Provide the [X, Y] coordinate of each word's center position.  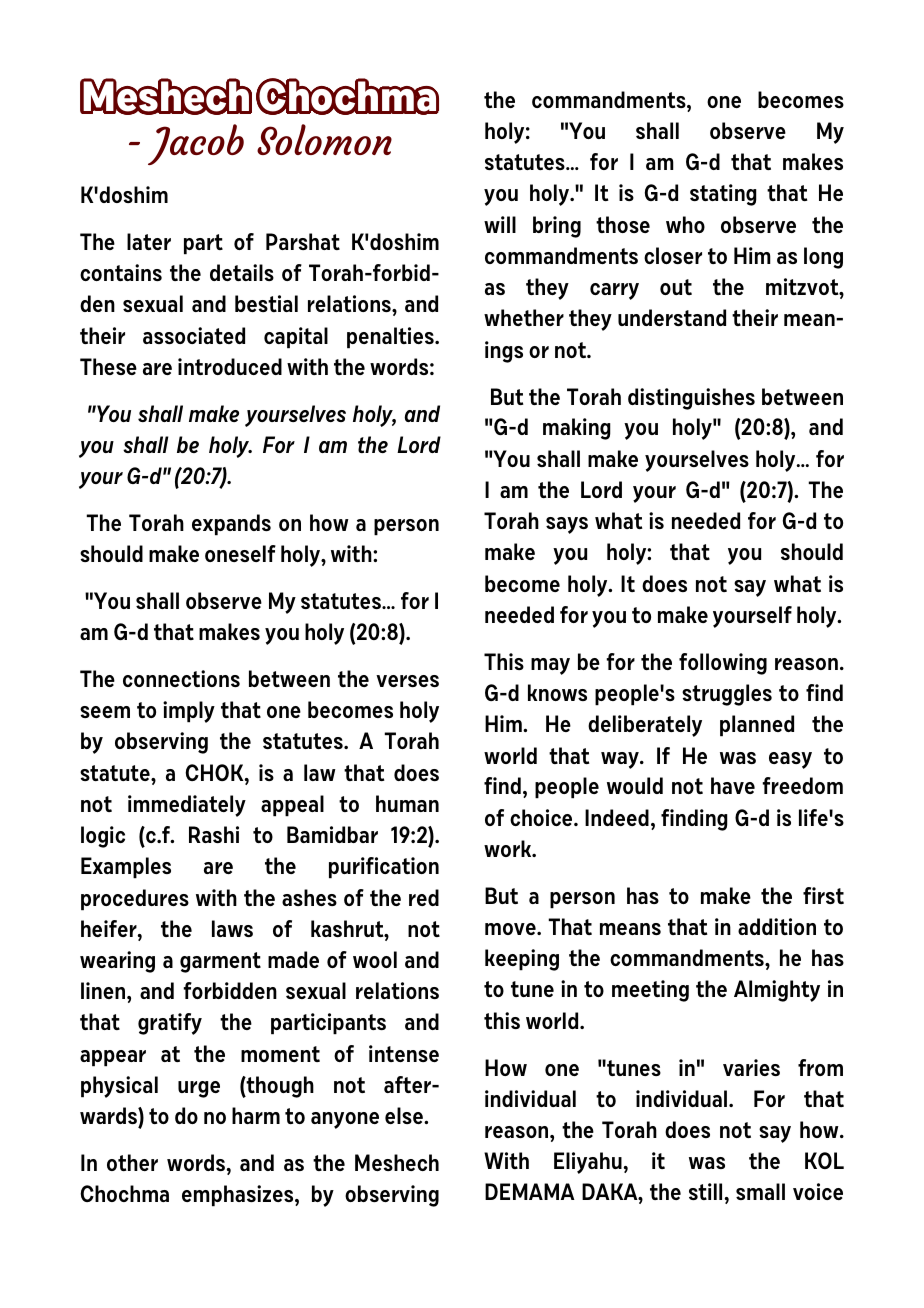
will [500, 224]
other [132, 1162]
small [760, 1191]
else [405, 1115]
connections [181, 678]
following [723, 664]
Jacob [196, 144]
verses [407, 681]
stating [723, 195]
